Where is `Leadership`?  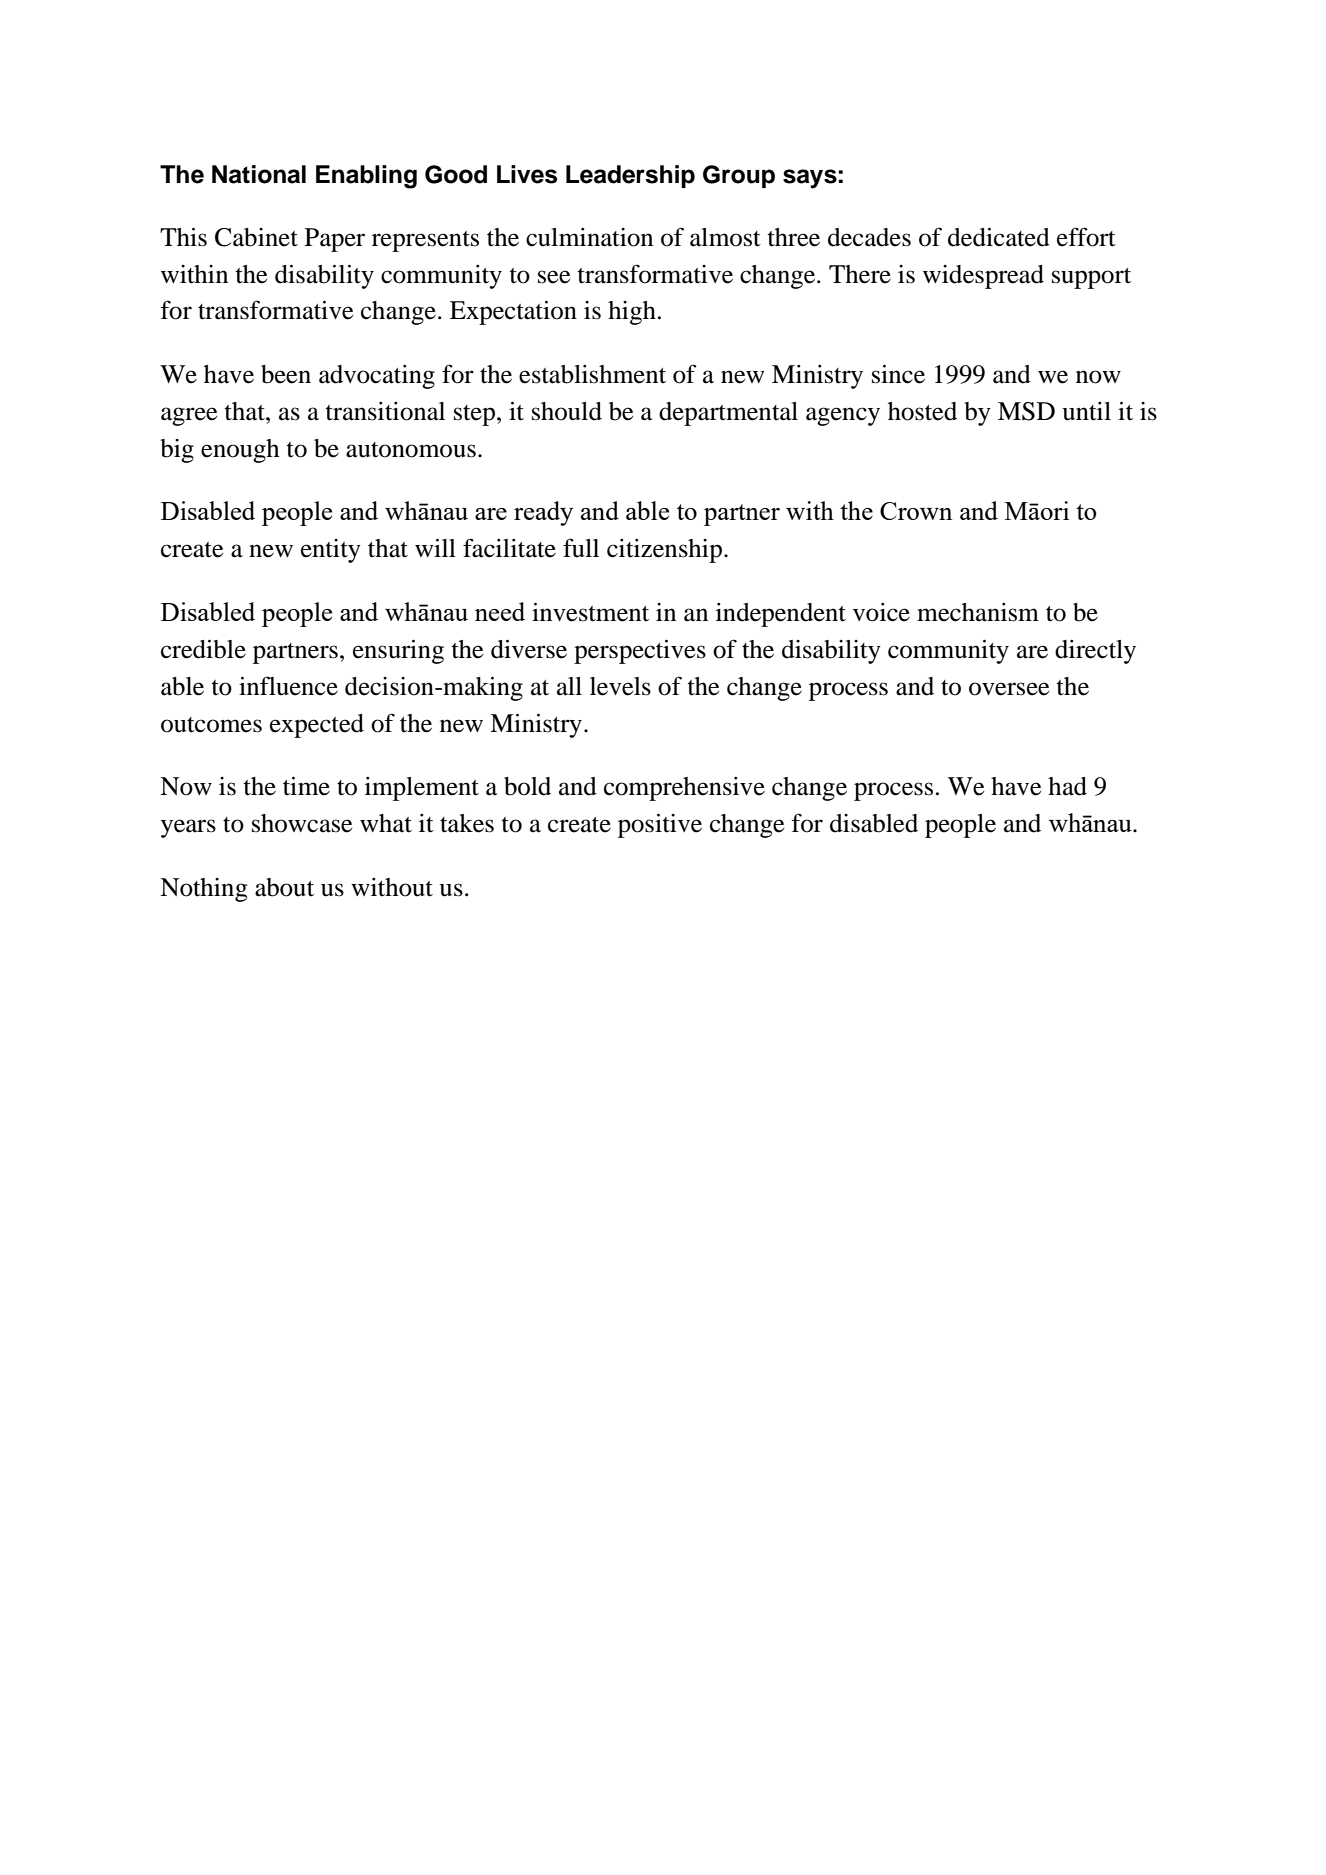
Leadership is located at coordinates (630, 176).
